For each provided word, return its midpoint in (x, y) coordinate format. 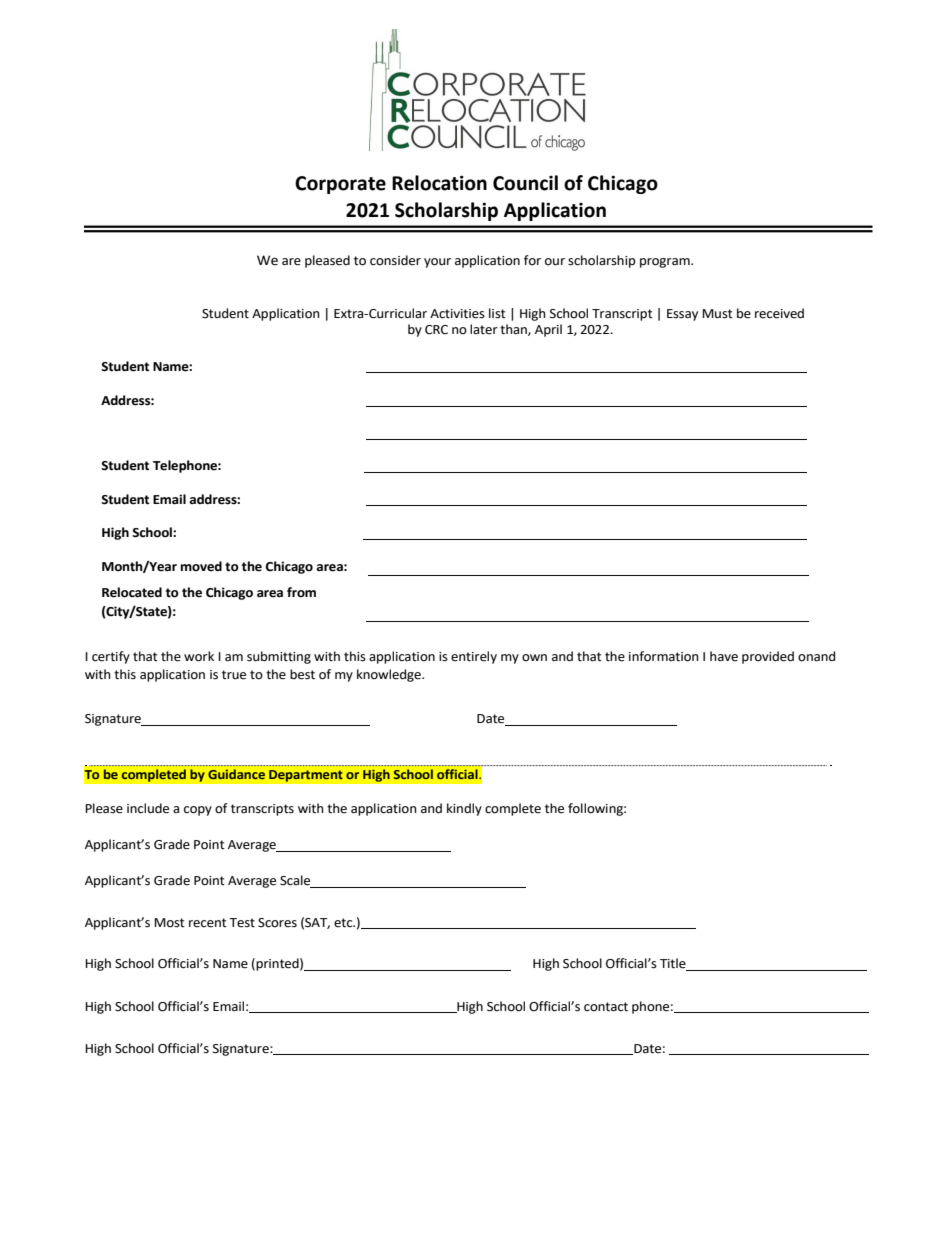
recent (208, 923)
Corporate (340, 185)
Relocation (439, 183)
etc (344, 923)
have (724, 656)
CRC (436, 330)
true (234, 675)
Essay (682, 315)
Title (674, 964)
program (666, 263)
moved (201, 566)
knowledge (390, 675)
